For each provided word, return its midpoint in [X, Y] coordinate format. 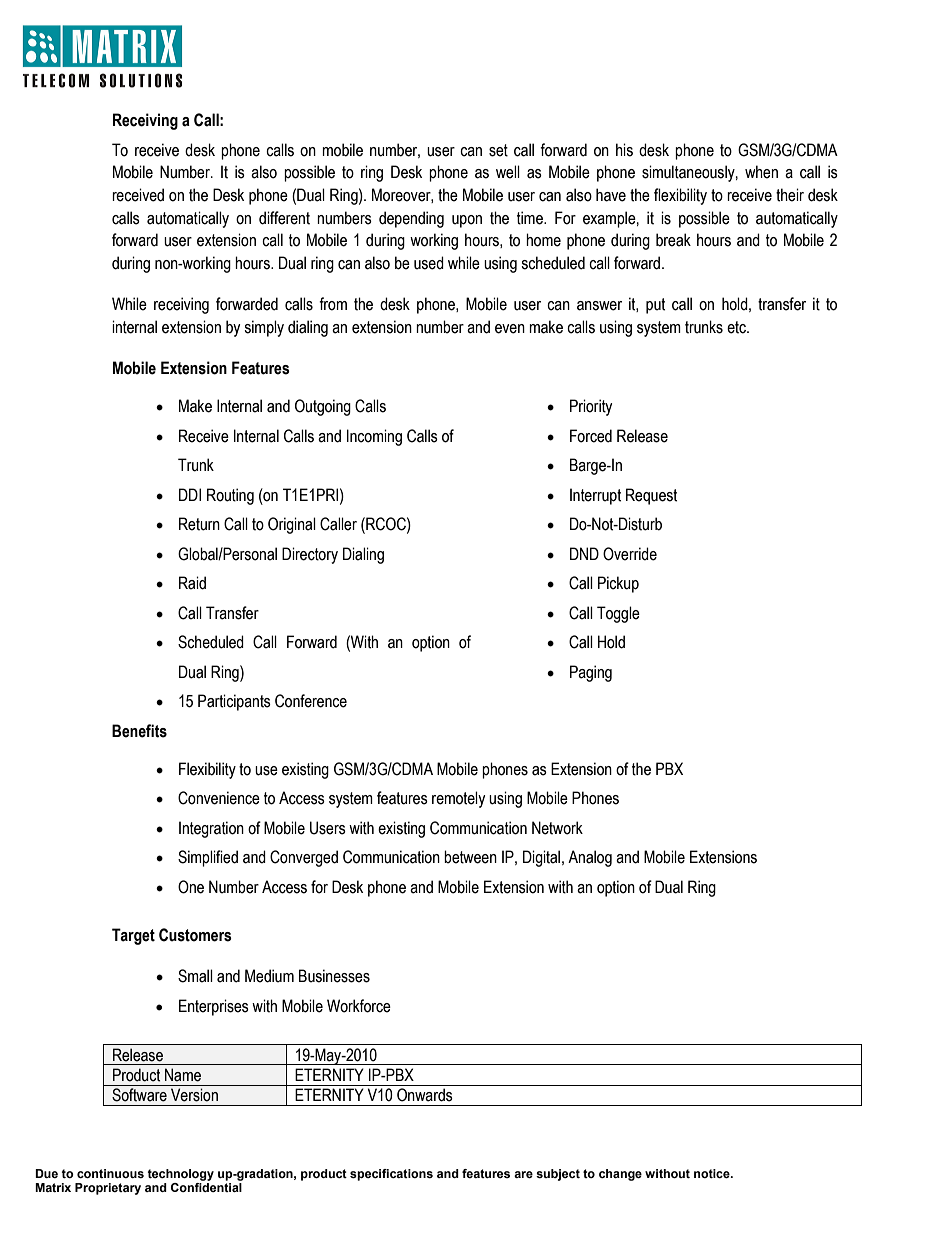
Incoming [374, 437]
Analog [590, 858]
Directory [310, 555]
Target [133, 936]
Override [630, 554]
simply [264, 328]
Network [557, 828]
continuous [110, 1173]
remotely [458, 799]
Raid [192, 583]
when [761, 172]
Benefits [139, 731]
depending [411, 219]
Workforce [359, 1006]
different [284, 218]
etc [737, 327]
